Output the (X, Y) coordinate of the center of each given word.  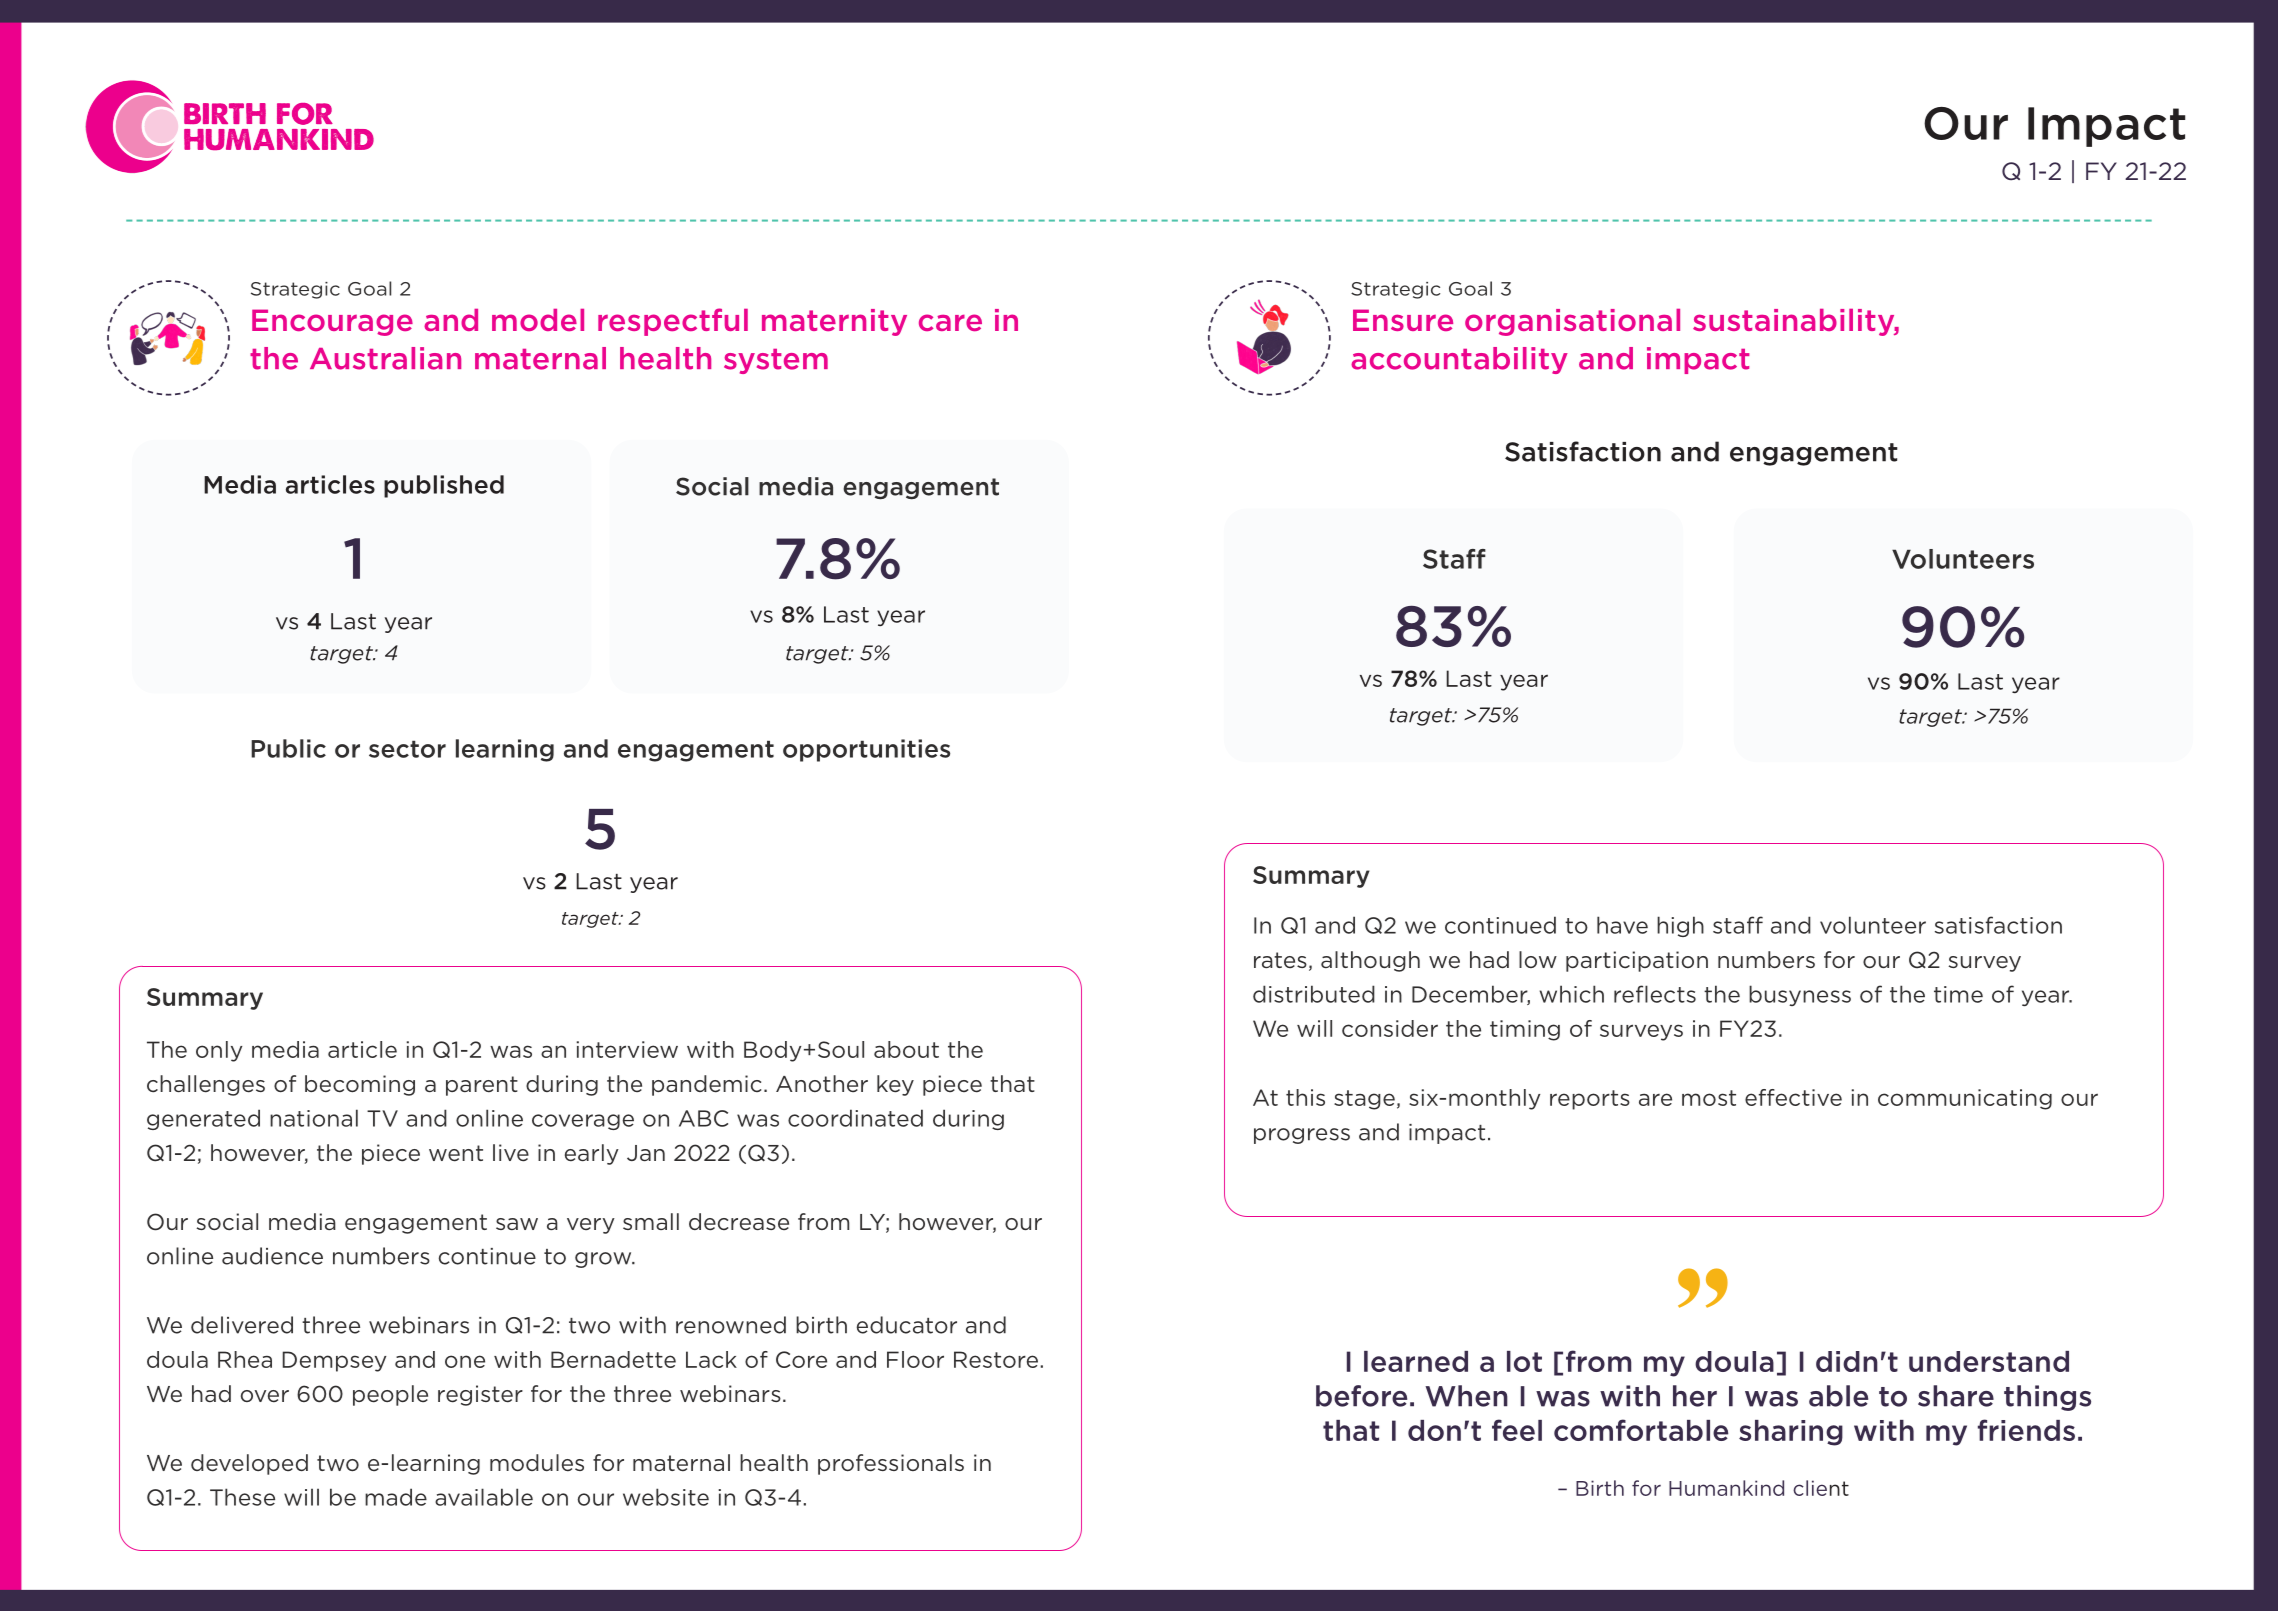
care (950, 322)
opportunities (866, 750)
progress (1302, 1136)
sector (407, 749)
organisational (1572, 322)
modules (537, 1463)
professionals (891, 1464)
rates (1280, 960)
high (1680, 926)
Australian (385, 358)
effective (1793, 1097)
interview (627, 1049)
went (456, 1153)
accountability (1459, 360)
